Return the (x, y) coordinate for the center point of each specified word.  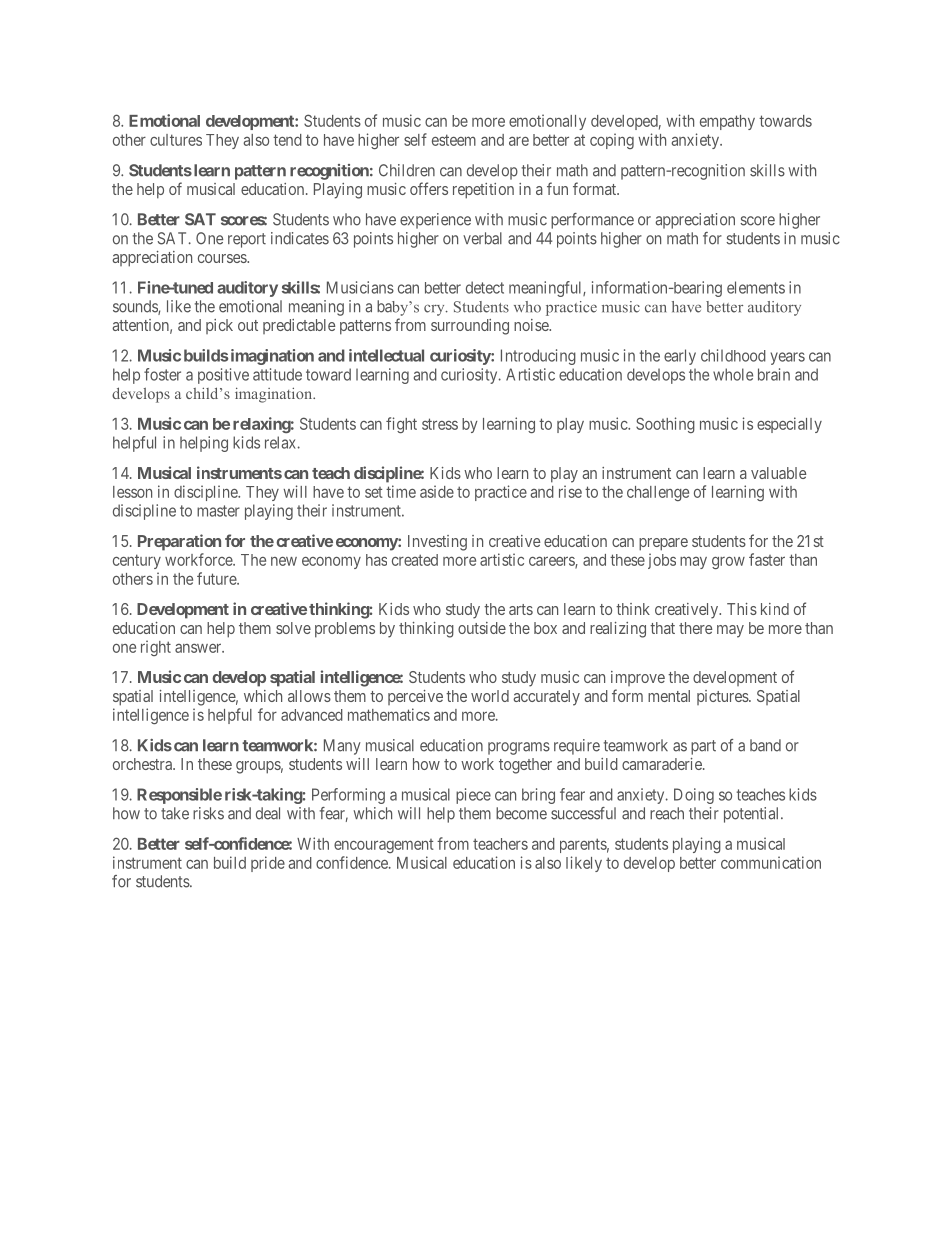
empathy (727, 122)
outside (482, 628)
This (742, 609)
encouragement (384, 846)
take (175, 813)
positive (223, 376)
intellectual (386, 355)
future (217, 578)
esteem (454, 140)
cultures (176, 140)
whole (733, 374)
